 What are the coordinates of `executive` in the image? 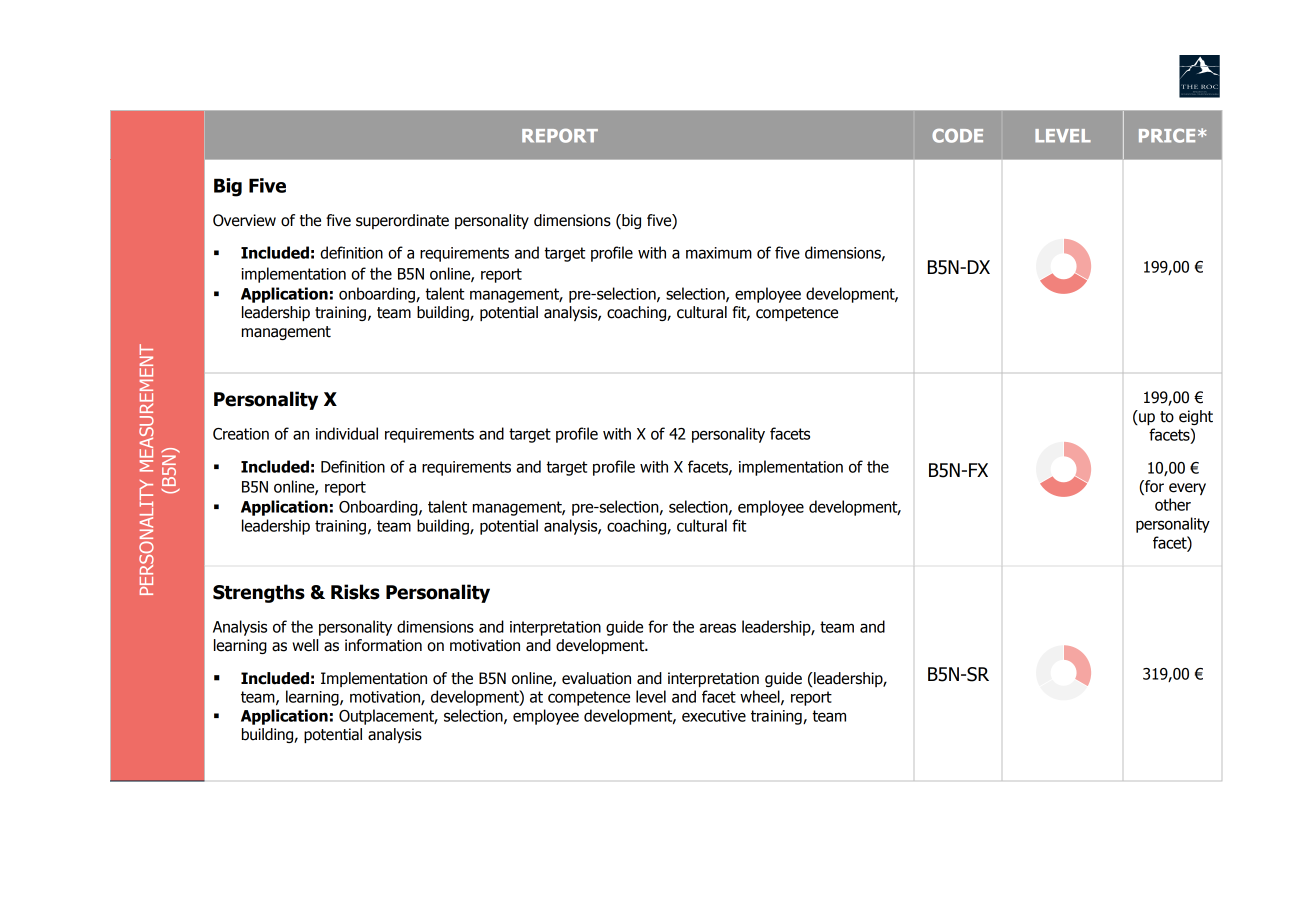 It's located at (714, 716).
